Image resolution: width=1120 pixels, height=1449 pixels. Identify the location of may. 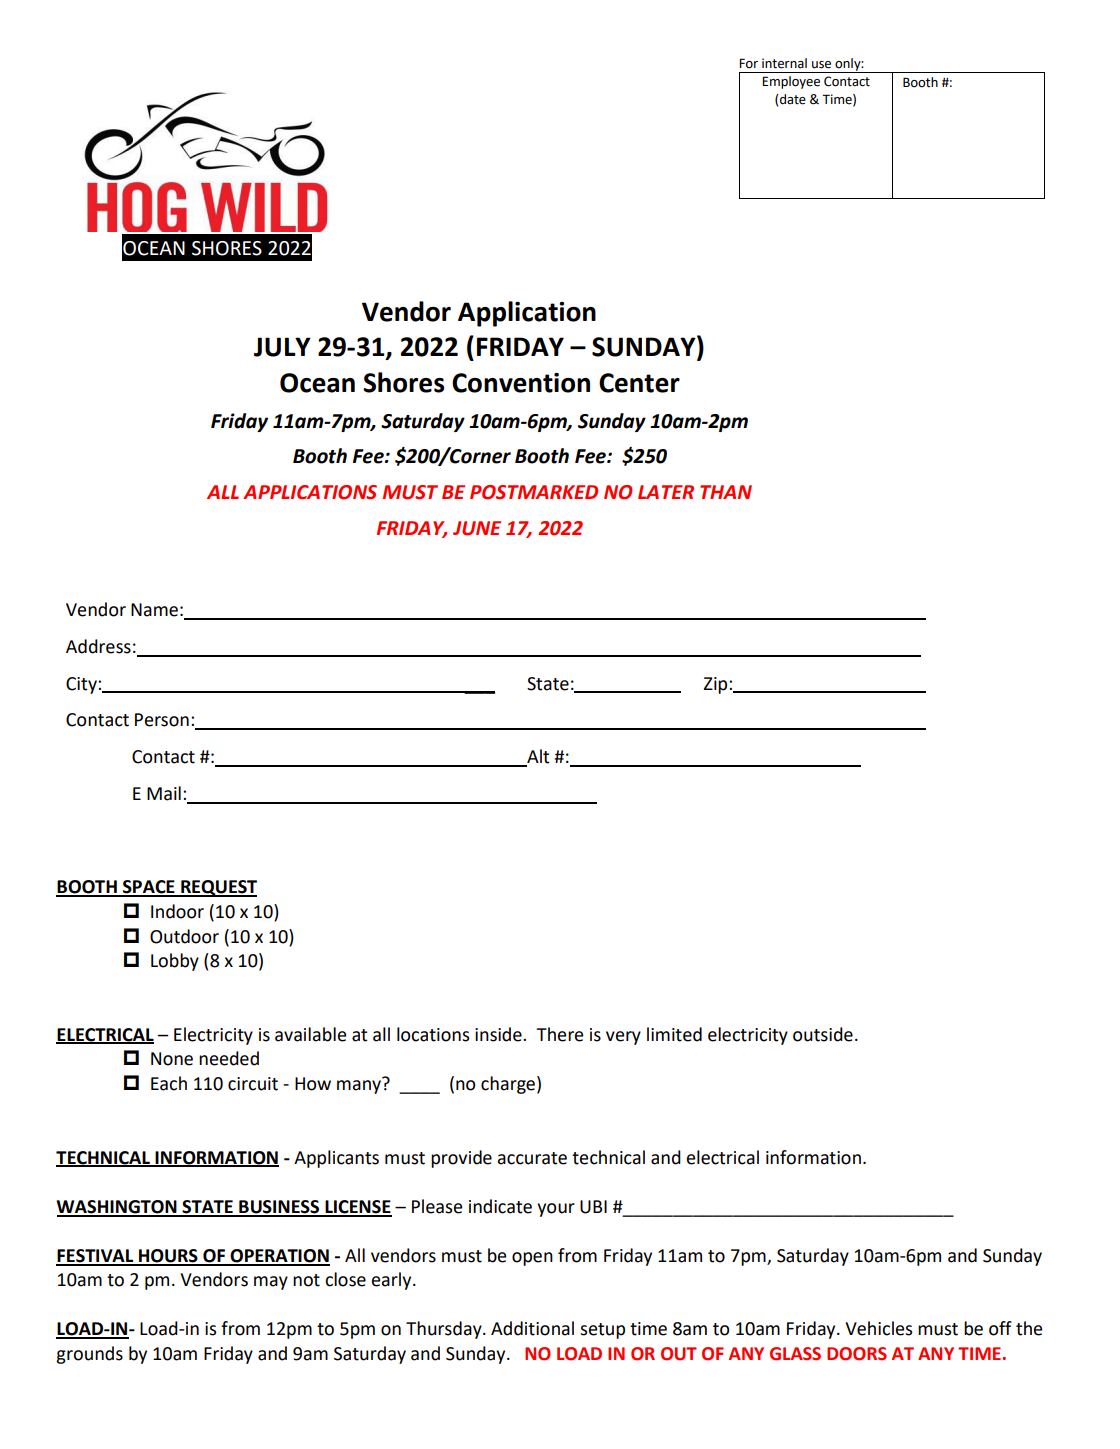
(271, 1283).
